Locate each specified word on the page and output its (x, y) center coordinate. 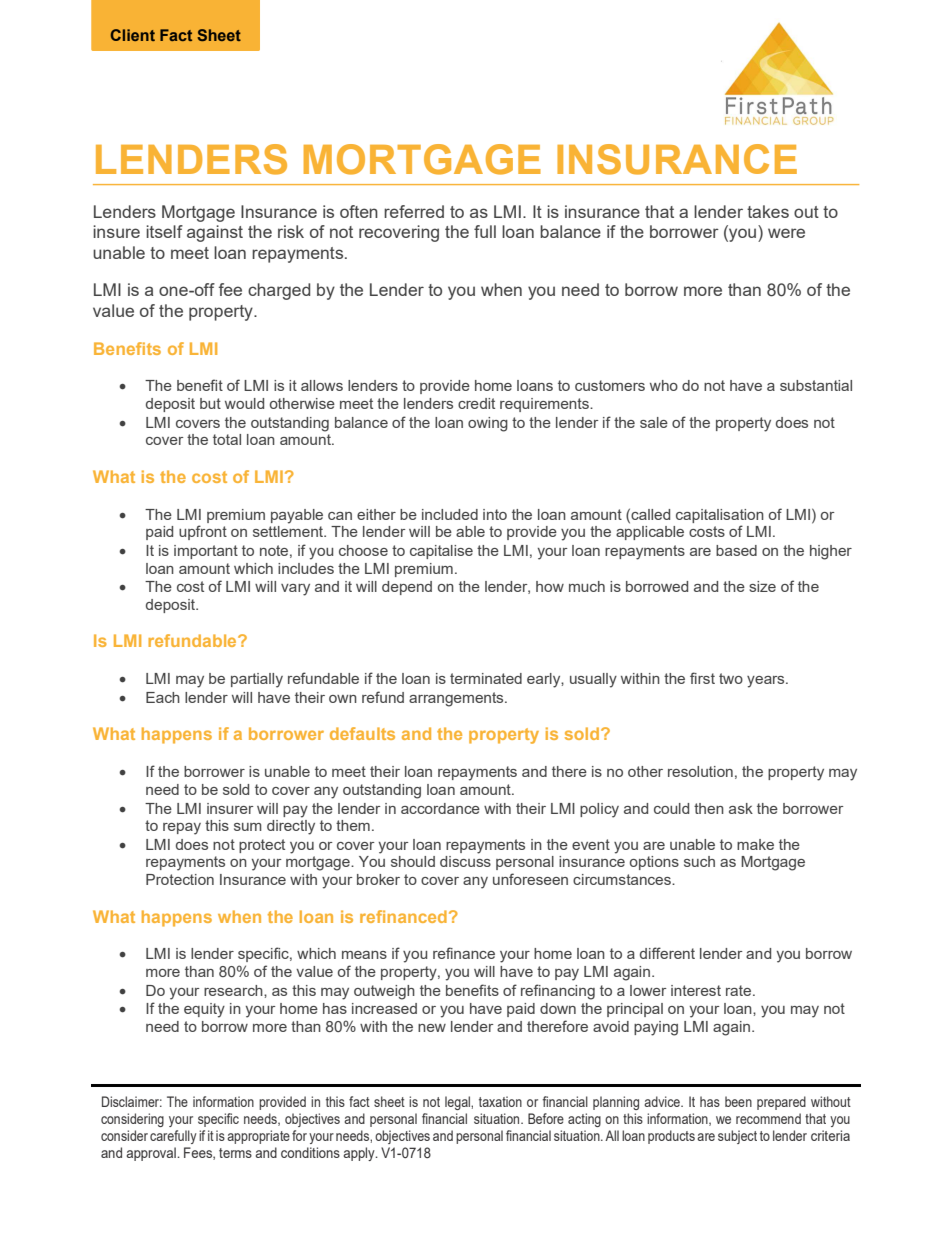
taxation (500, 1101)
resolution (700, 771)
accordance (440, 808)
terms (235, 1153)
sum (248, 827)
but (210, 403)
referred (414, 211)
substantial (816, 385)
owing (488, 424)
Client (132, 35)
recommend (768, 1118)
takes (768, 211)
